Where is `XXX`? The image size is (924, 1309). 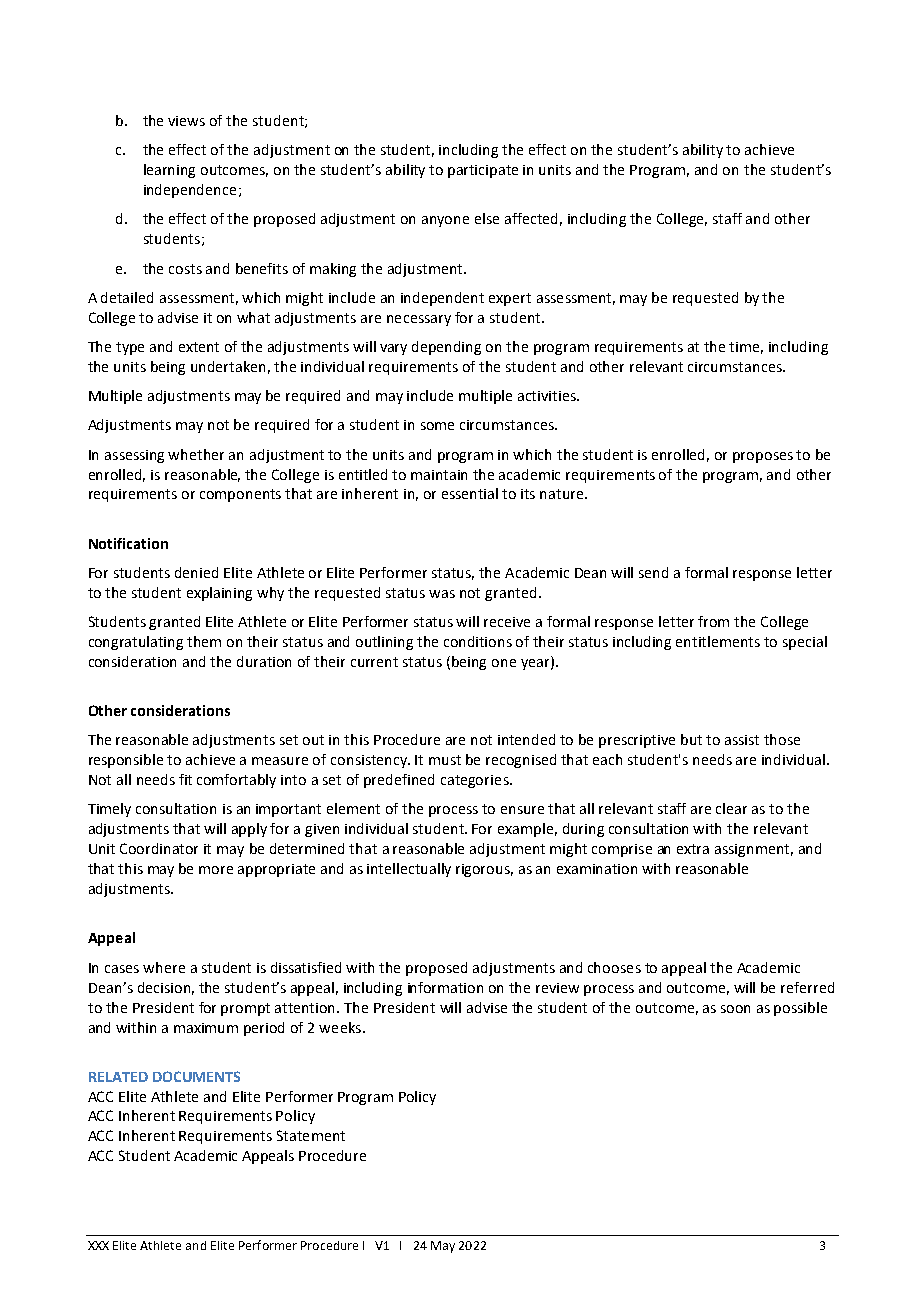
XXX is located at coordinates (98, 1245).
